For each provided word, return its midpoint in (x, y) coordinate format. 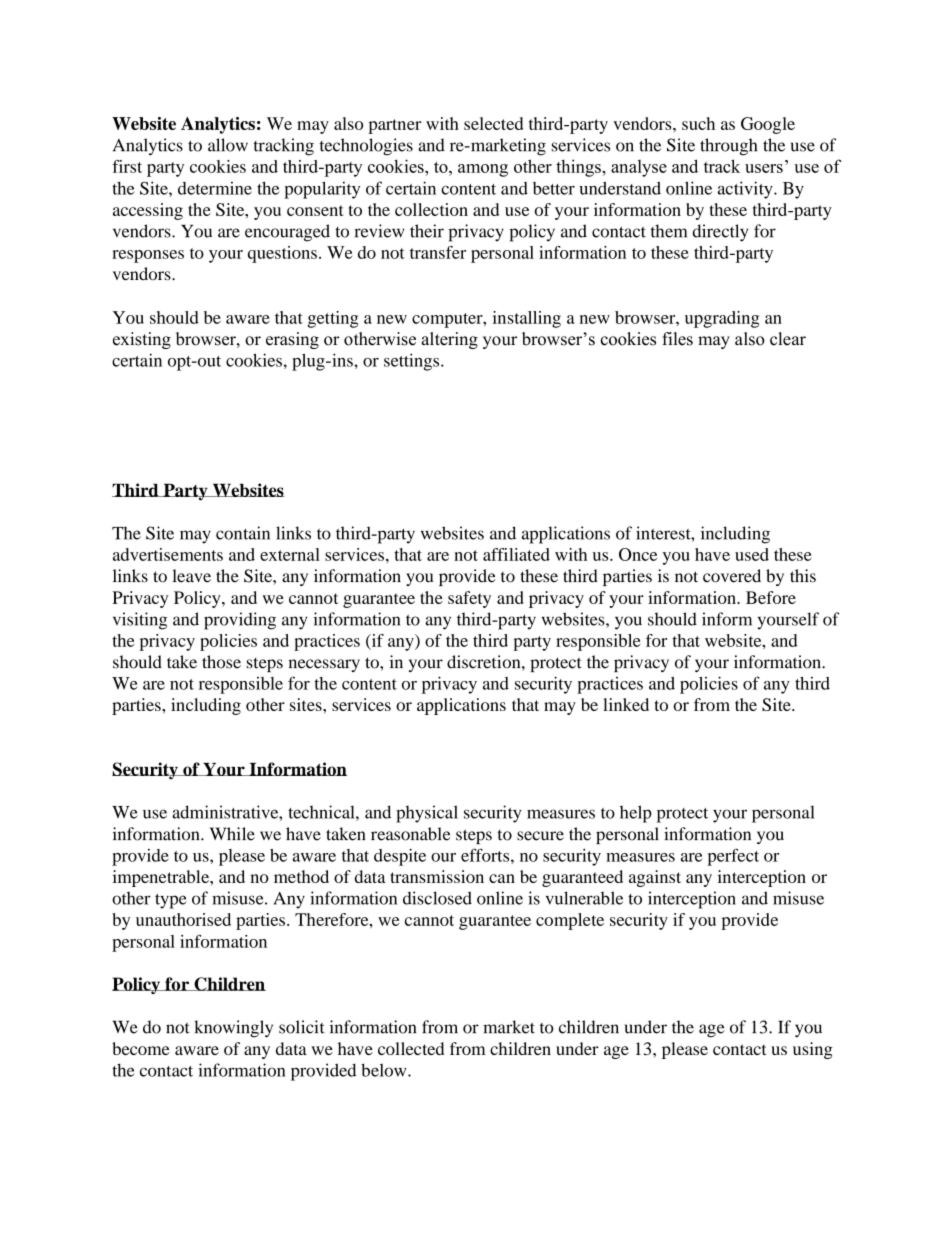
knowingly (233, 1029)
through (728, 147)
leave (191, 576)
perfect (733, 857)
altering (449, 340)
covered (732, 576)
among (483, 170)
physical (427, 814)
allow (228, 145)
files (677, 339)
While (232, 834)
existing (142, 340)
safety (469, 599)
